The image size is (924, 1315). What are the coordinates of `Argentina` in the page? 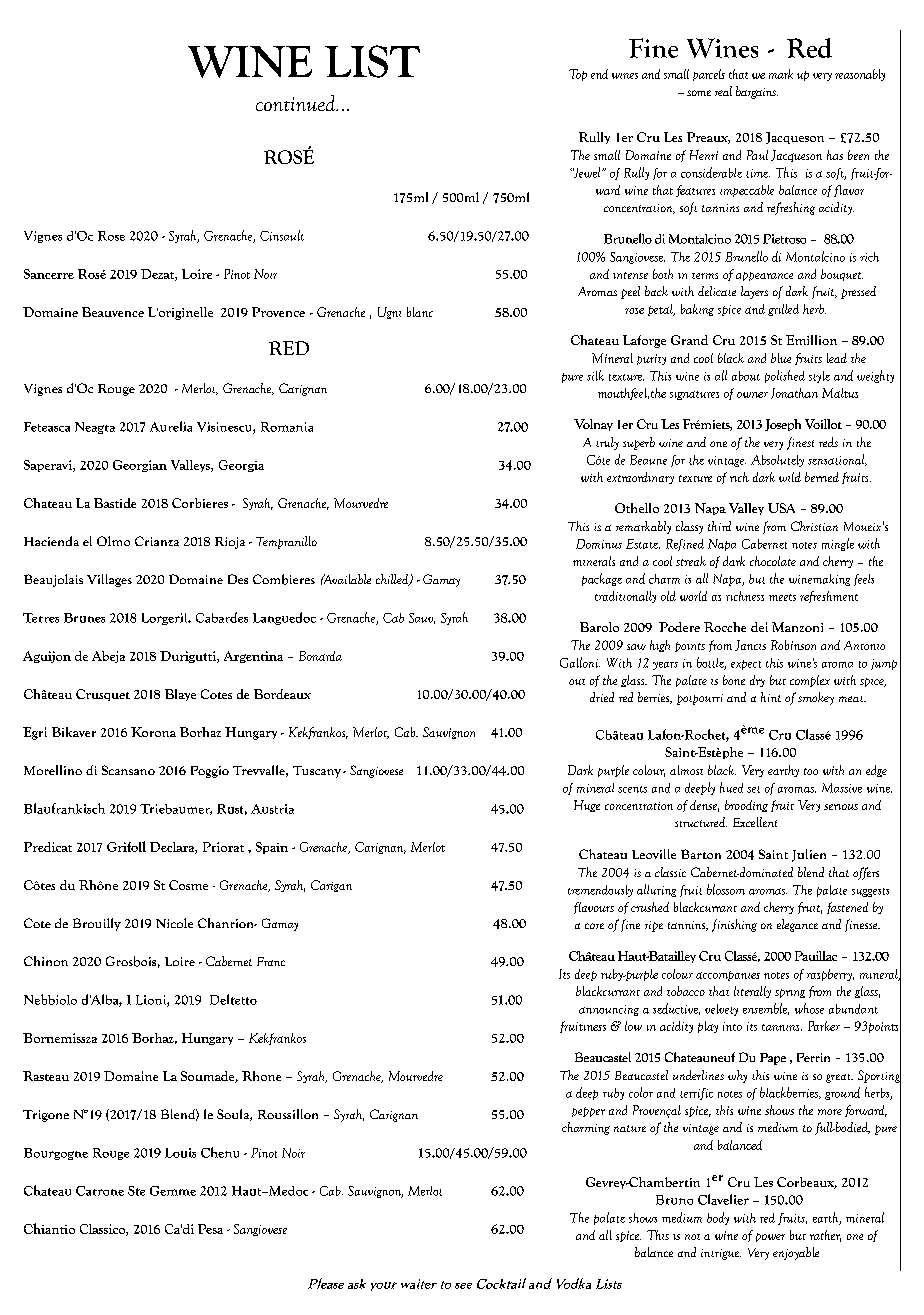 It's located at (253, 657).
